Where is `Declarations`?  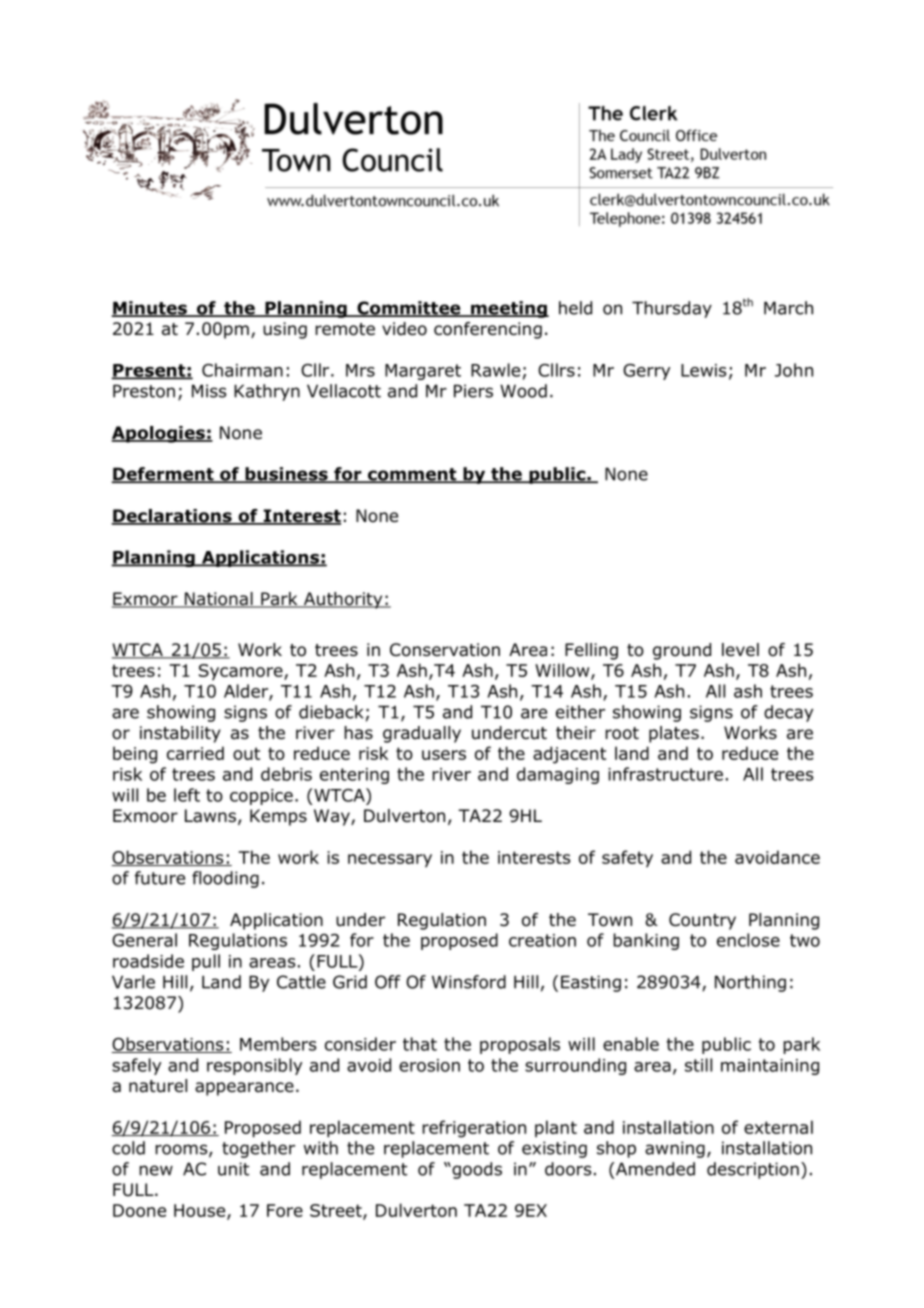 Declarations is located at coordinates (172, 517).
